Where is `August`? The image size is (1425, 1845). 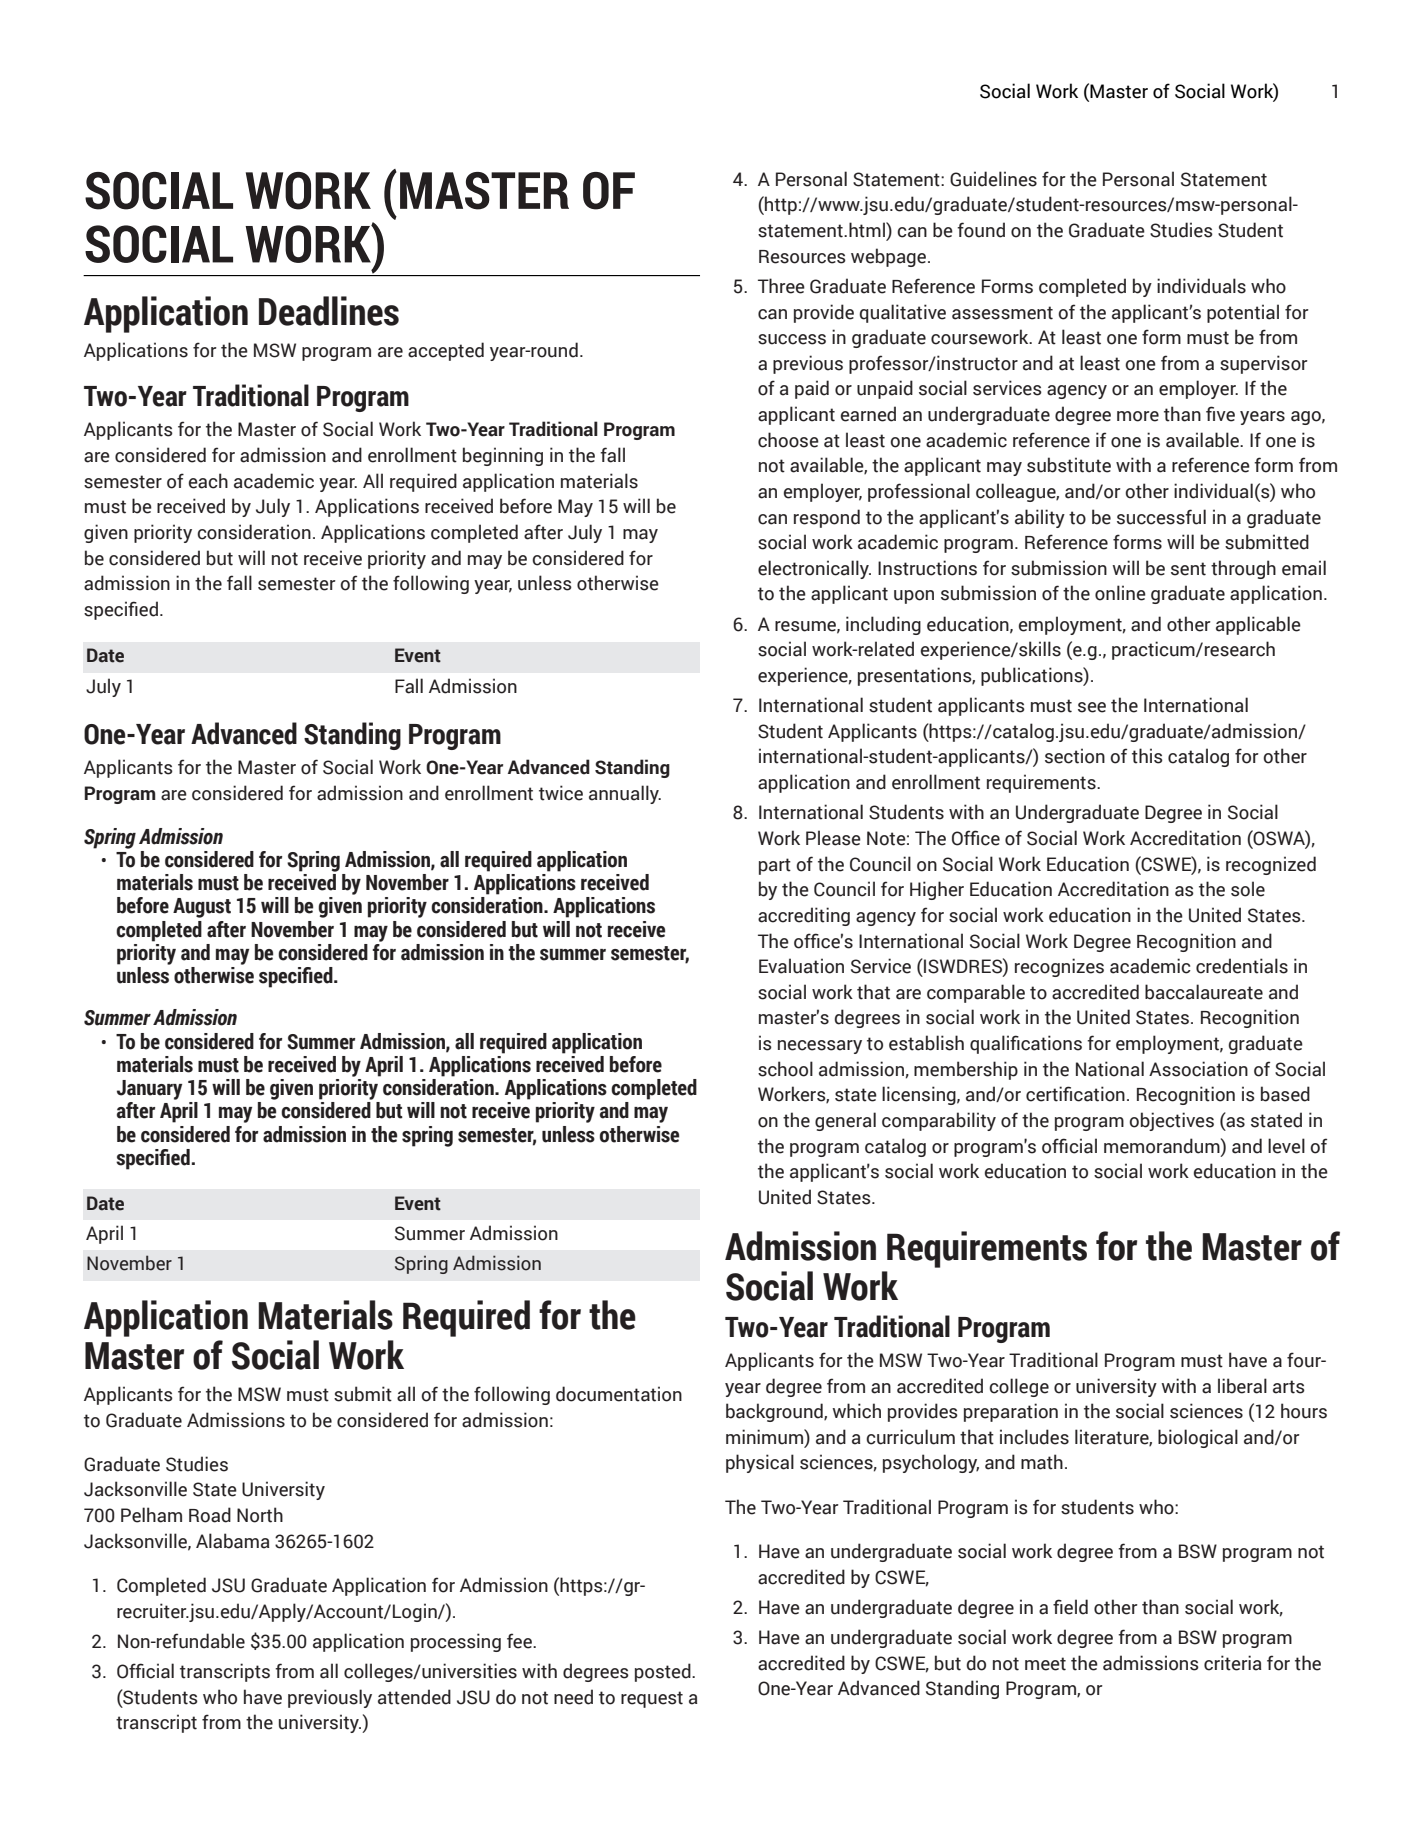 August is located at coordinates (202, 908).
